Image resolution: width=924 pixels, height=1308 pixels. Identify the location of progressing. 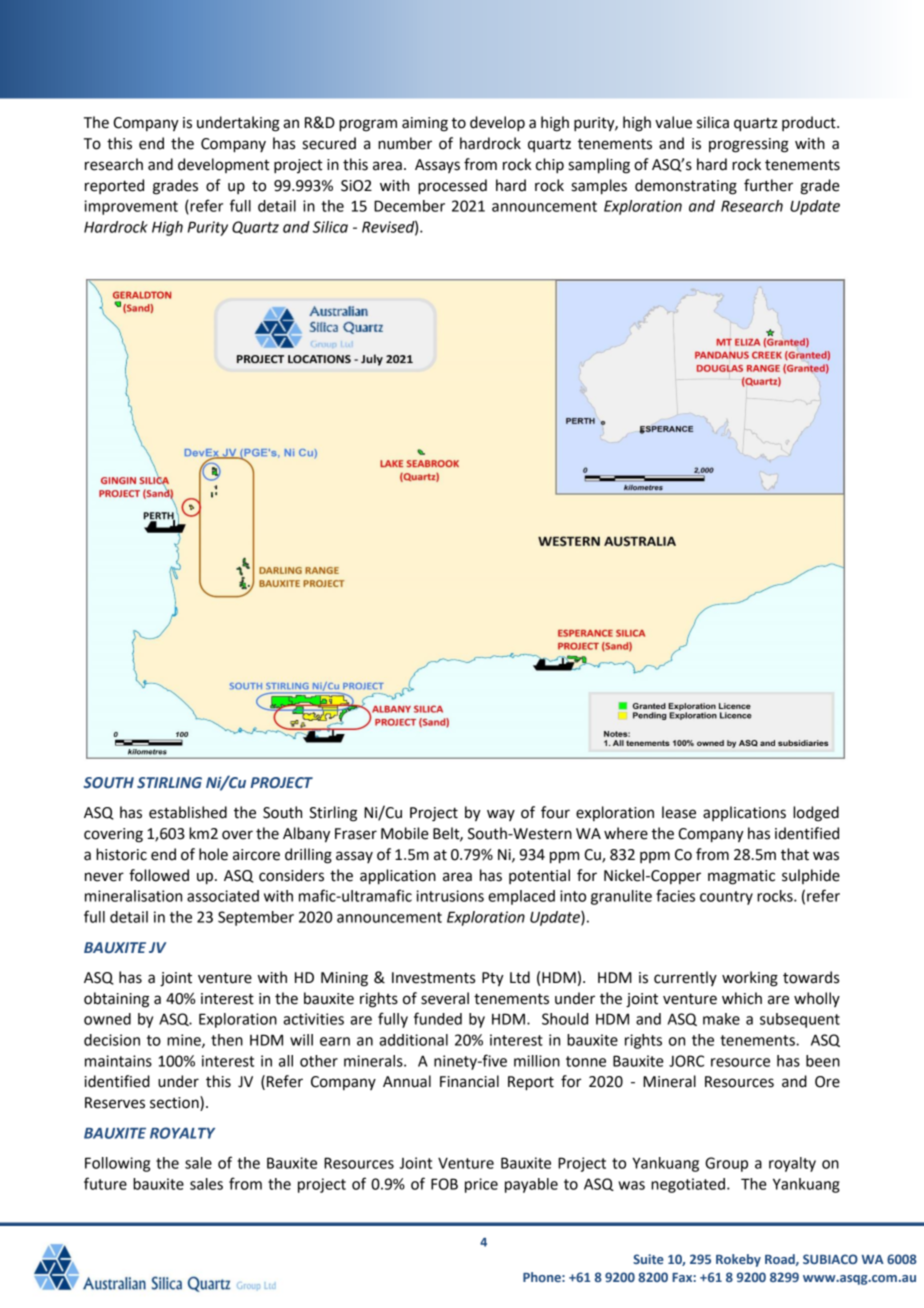
(749, 145).
